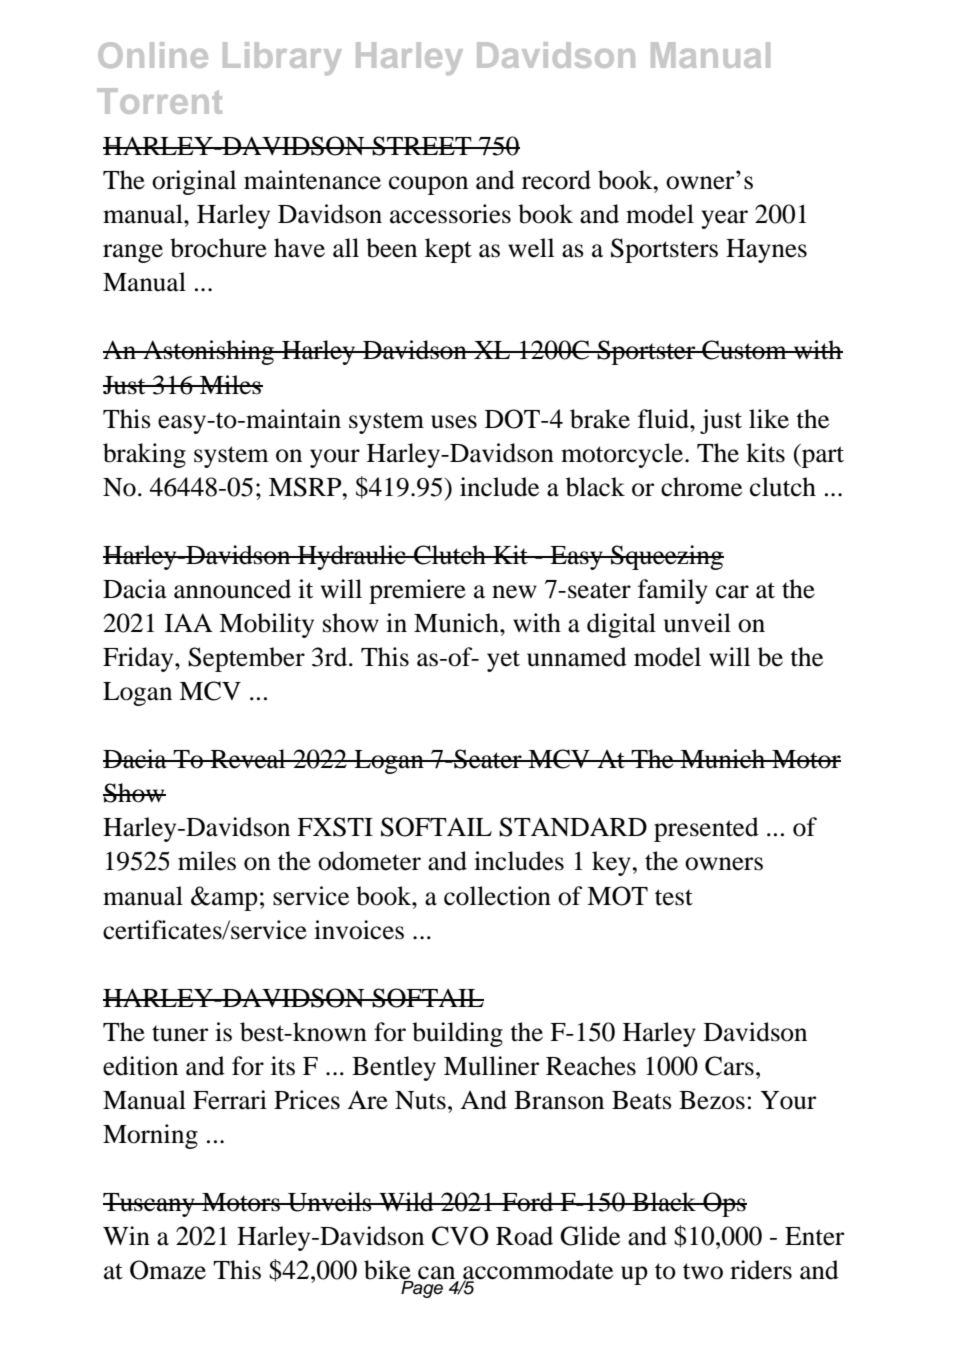  What do you see at coordinates (765, 453) in the screenshot?
I see `kits` at bounding box center [765, 453].
